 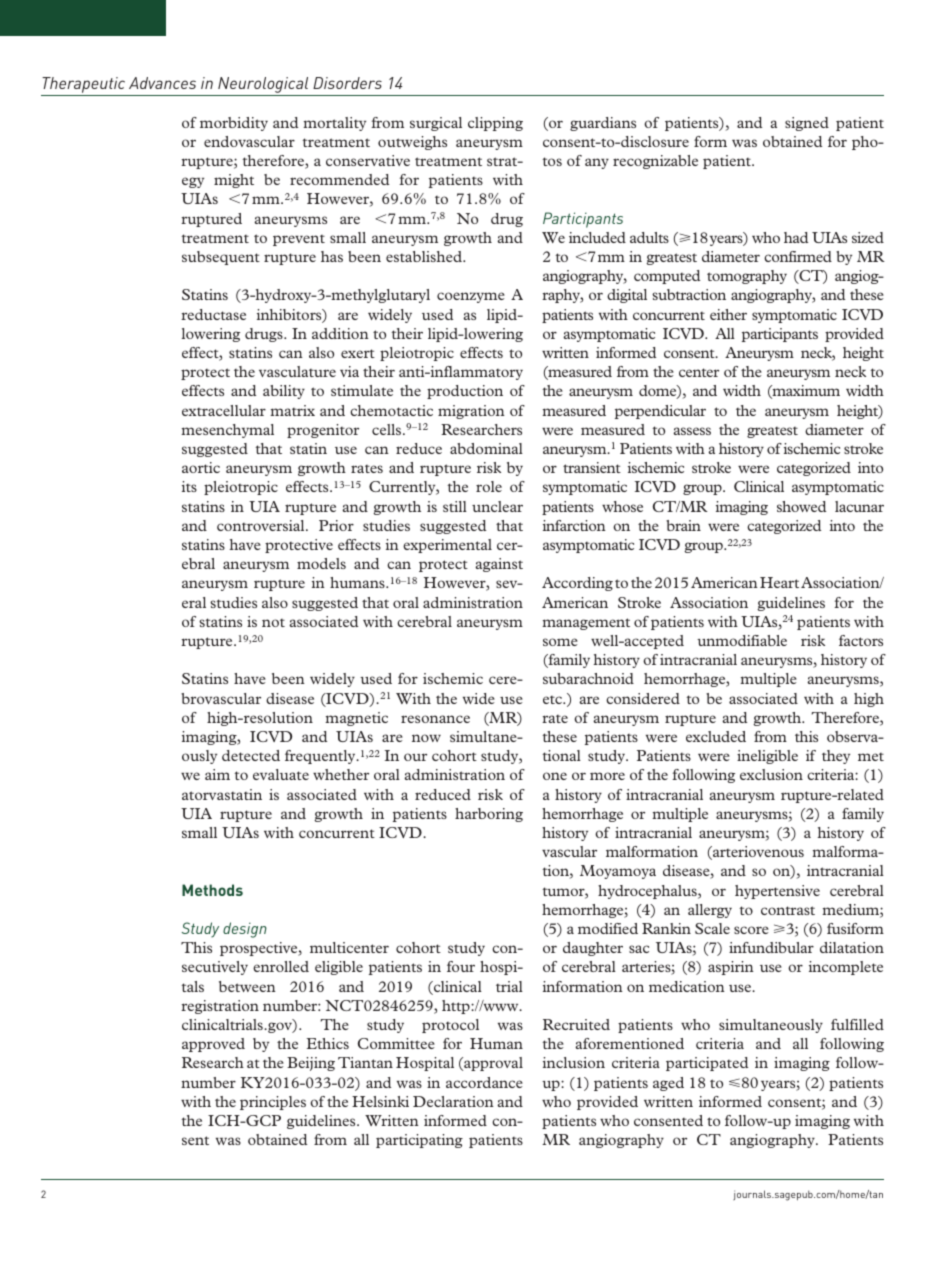 I want to click on harboring, so click(x=489, y=815).
